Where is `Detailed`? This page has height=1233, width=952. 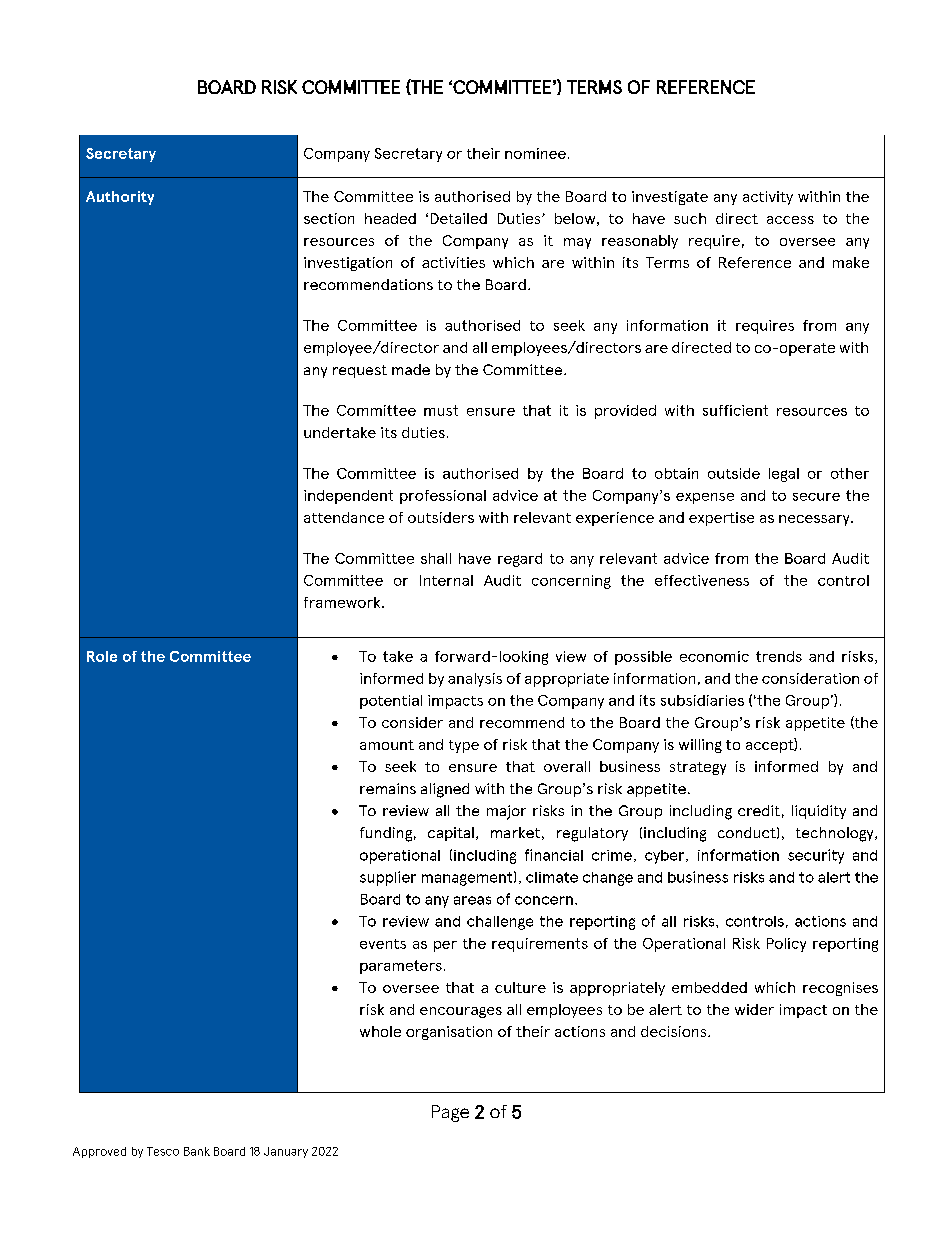
Detailed is located at coordinates (459, 218).
